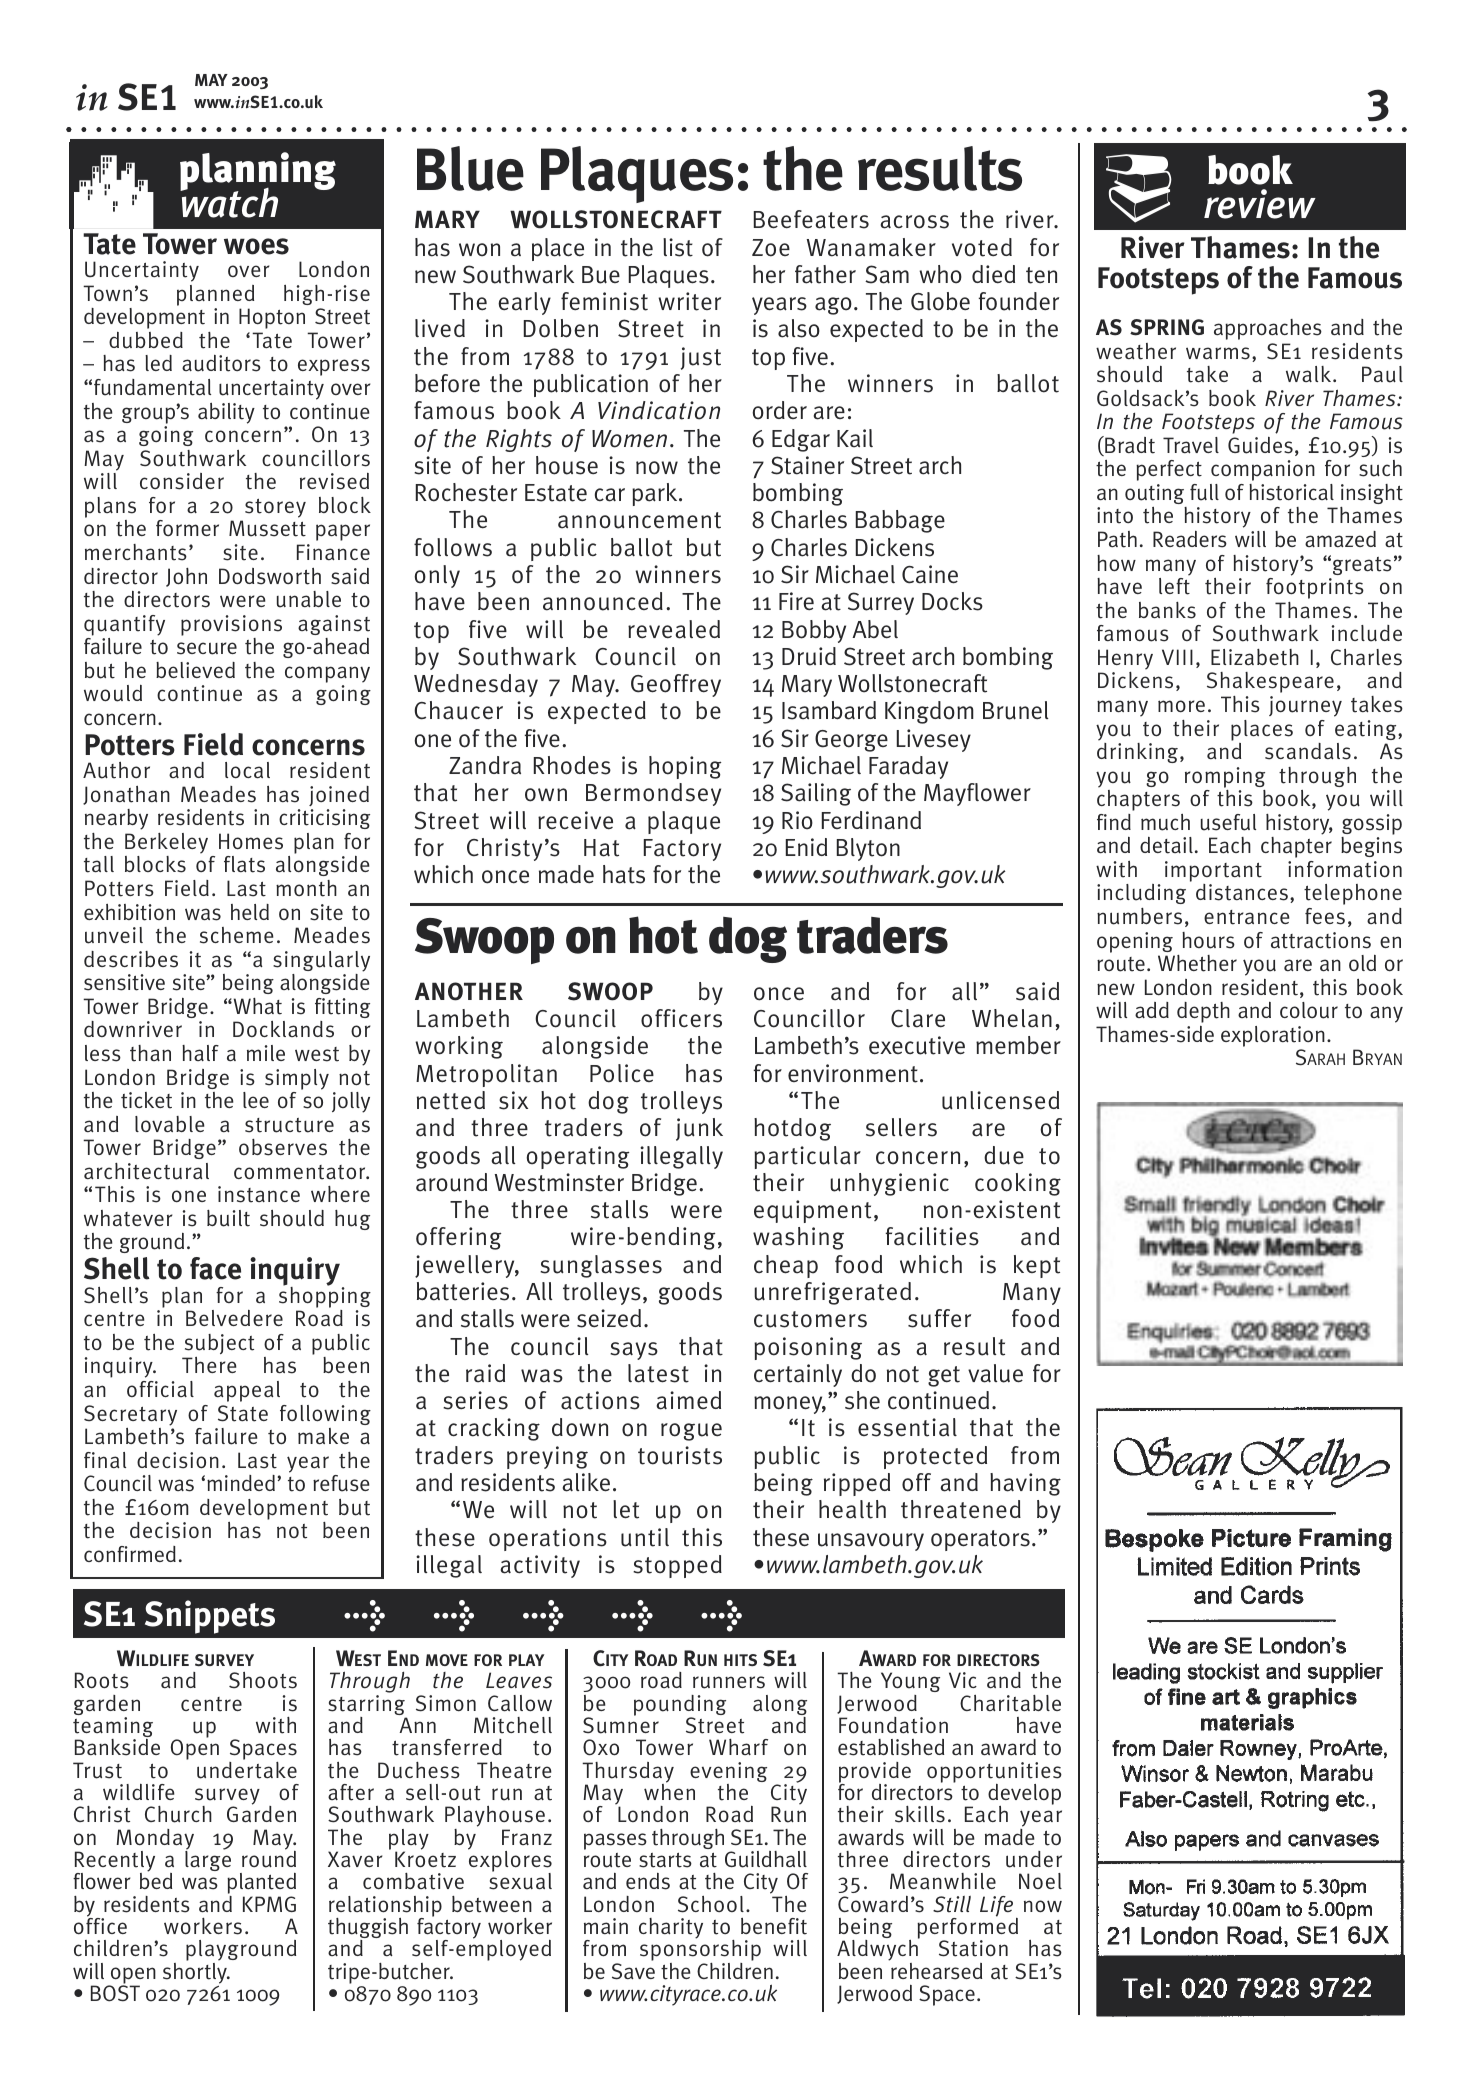 The height and width of the document is (2088, 1476). Describe the element at coordinates (241, 1483) in the document. I see `minded` at that location.
